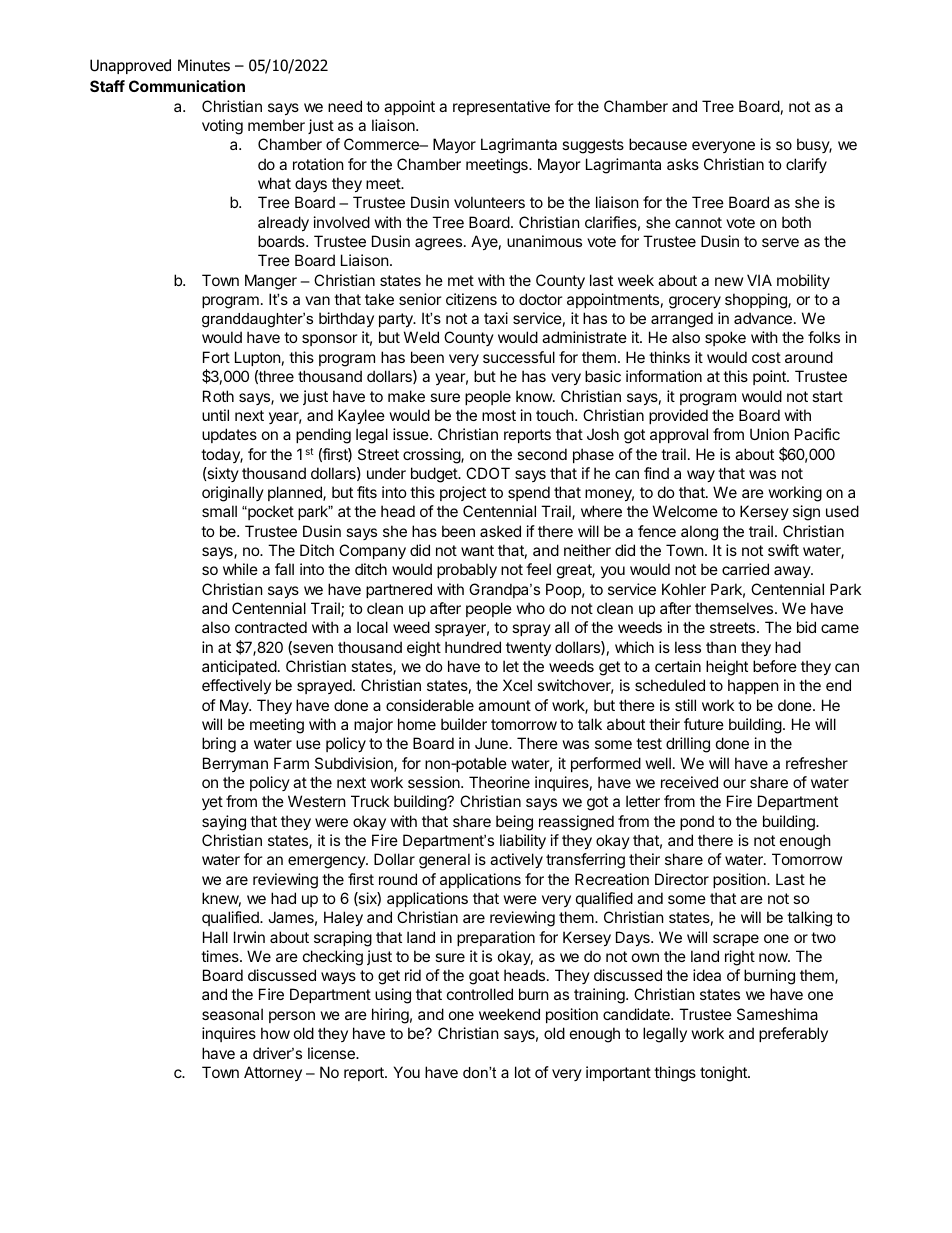  What do you see at coordinates (806, 165) in the screenshot?
I see `clarify` at bounding box center [806, 165].
